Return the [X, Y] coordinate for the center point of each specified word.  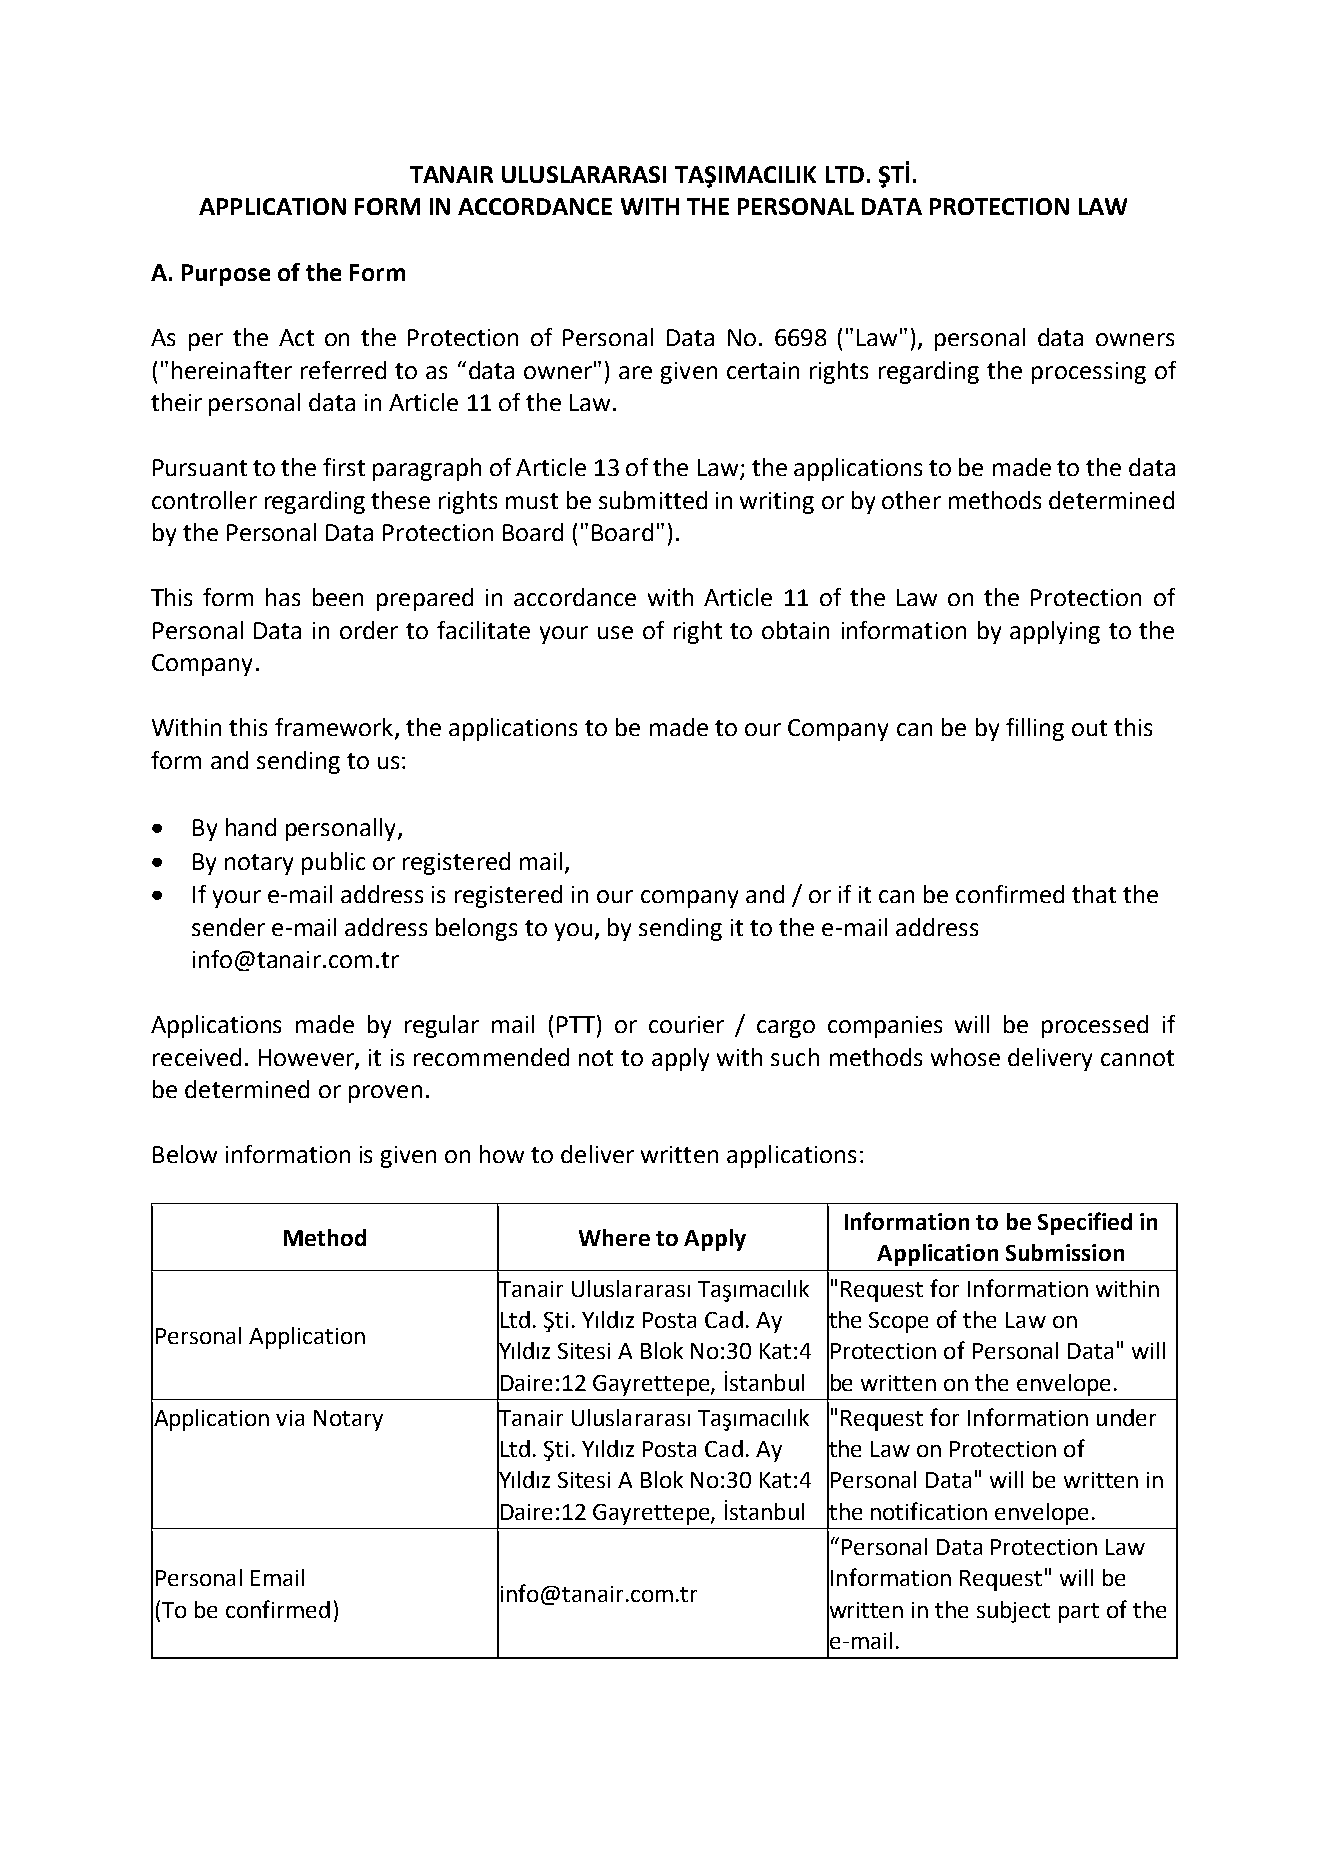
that [1094, 894]
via [290, 1418]
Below [185, 1154]
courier [686, 1024]
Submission [1065, 1252]
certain [763, 370]
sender [228, 927]
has [283, 597]
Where [614, 1237]
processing [1089, 373]
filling [1035, 729]
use [615, 632]
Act [296, 337]
